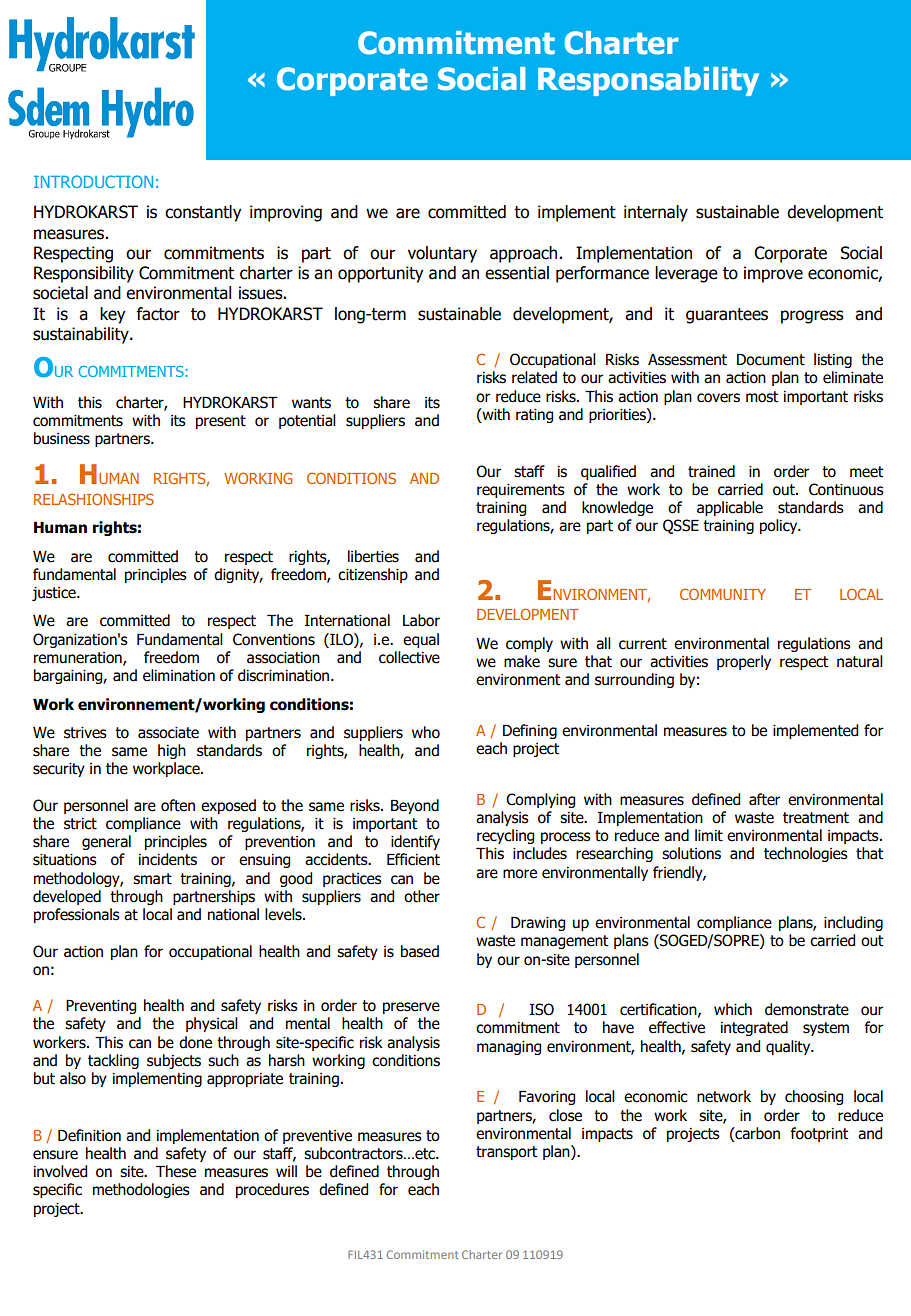 This page has width=911, height=1316. I want to click on properly, so click(744, 662).
